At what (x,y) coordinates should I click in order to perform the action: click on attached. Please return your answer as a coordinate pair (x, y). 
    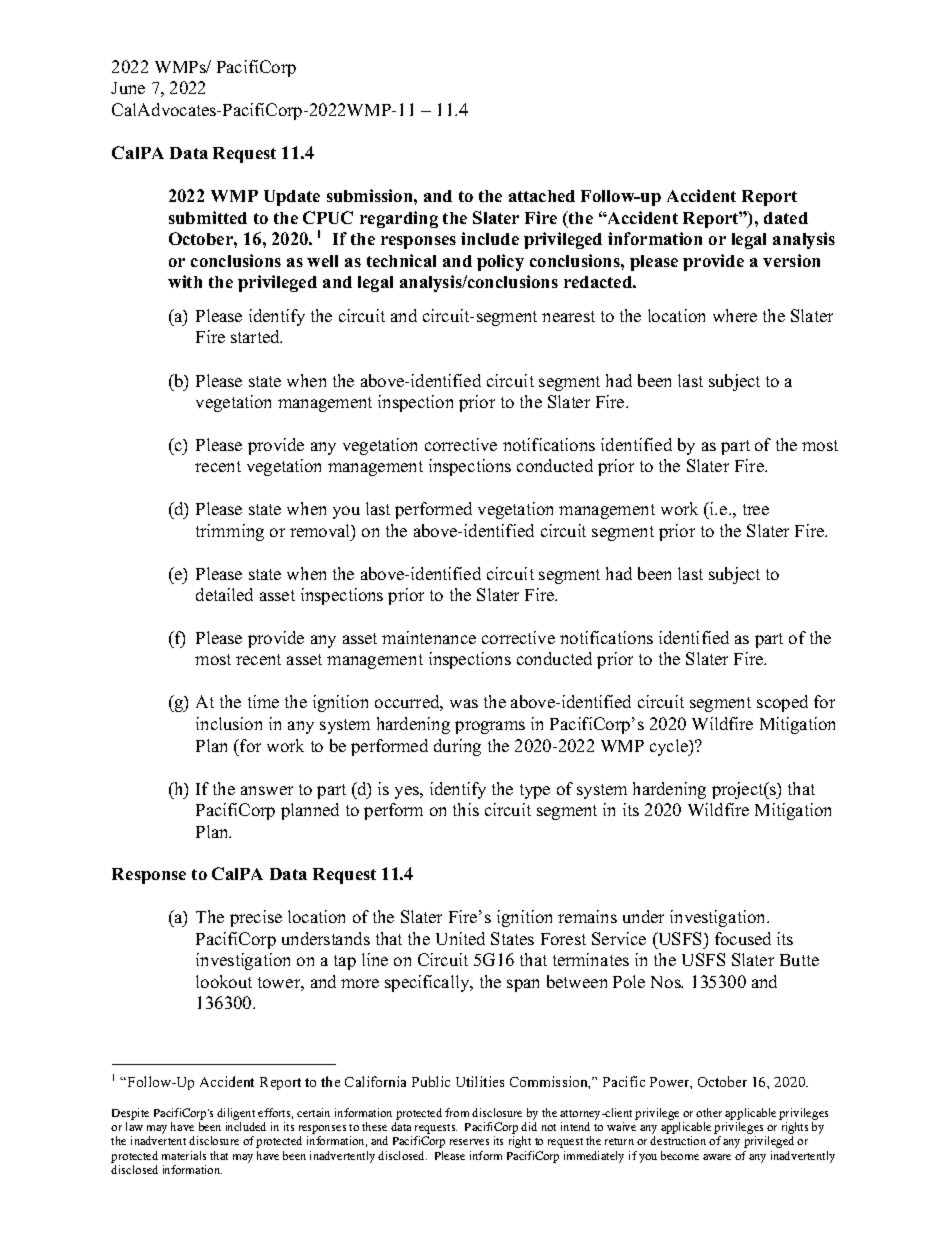
    Looking at the image, I should click on (542, 196).
